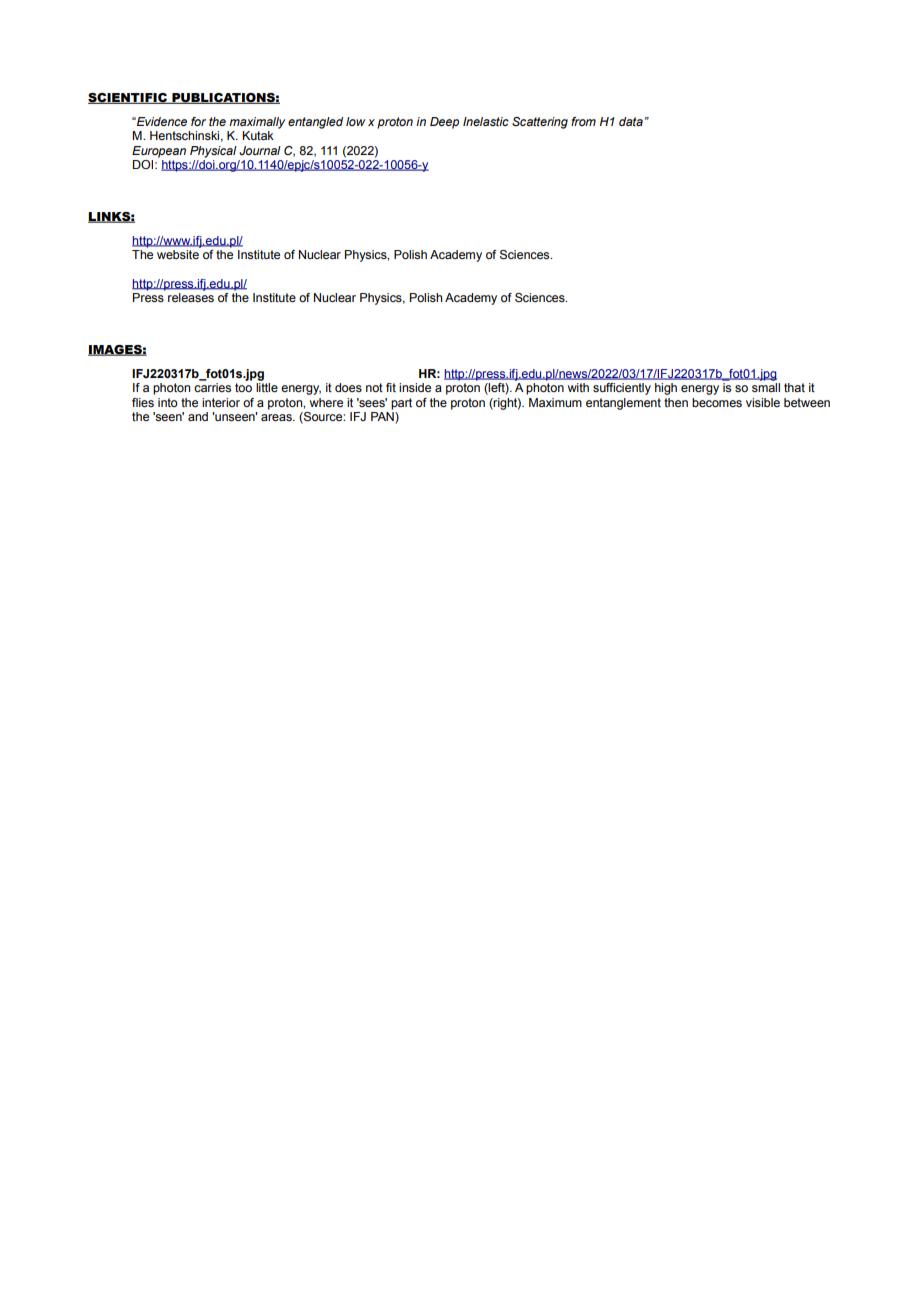 The image size is (924, 1308). Describe the element at coordinates (198, 121) in the document. I see `for` at that location.
